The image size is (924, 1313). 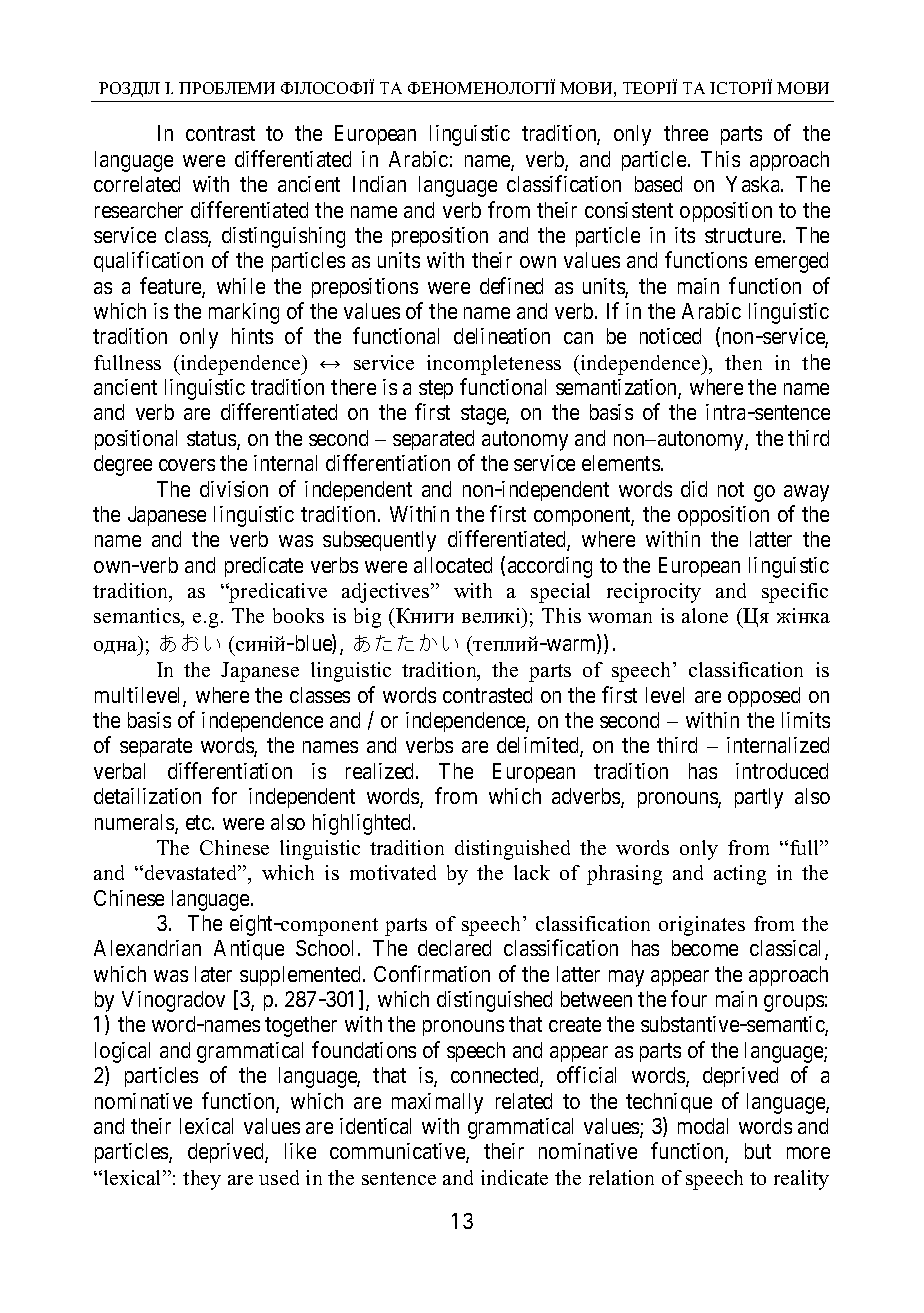 I want to click on three, so click(x=686, y=133).
